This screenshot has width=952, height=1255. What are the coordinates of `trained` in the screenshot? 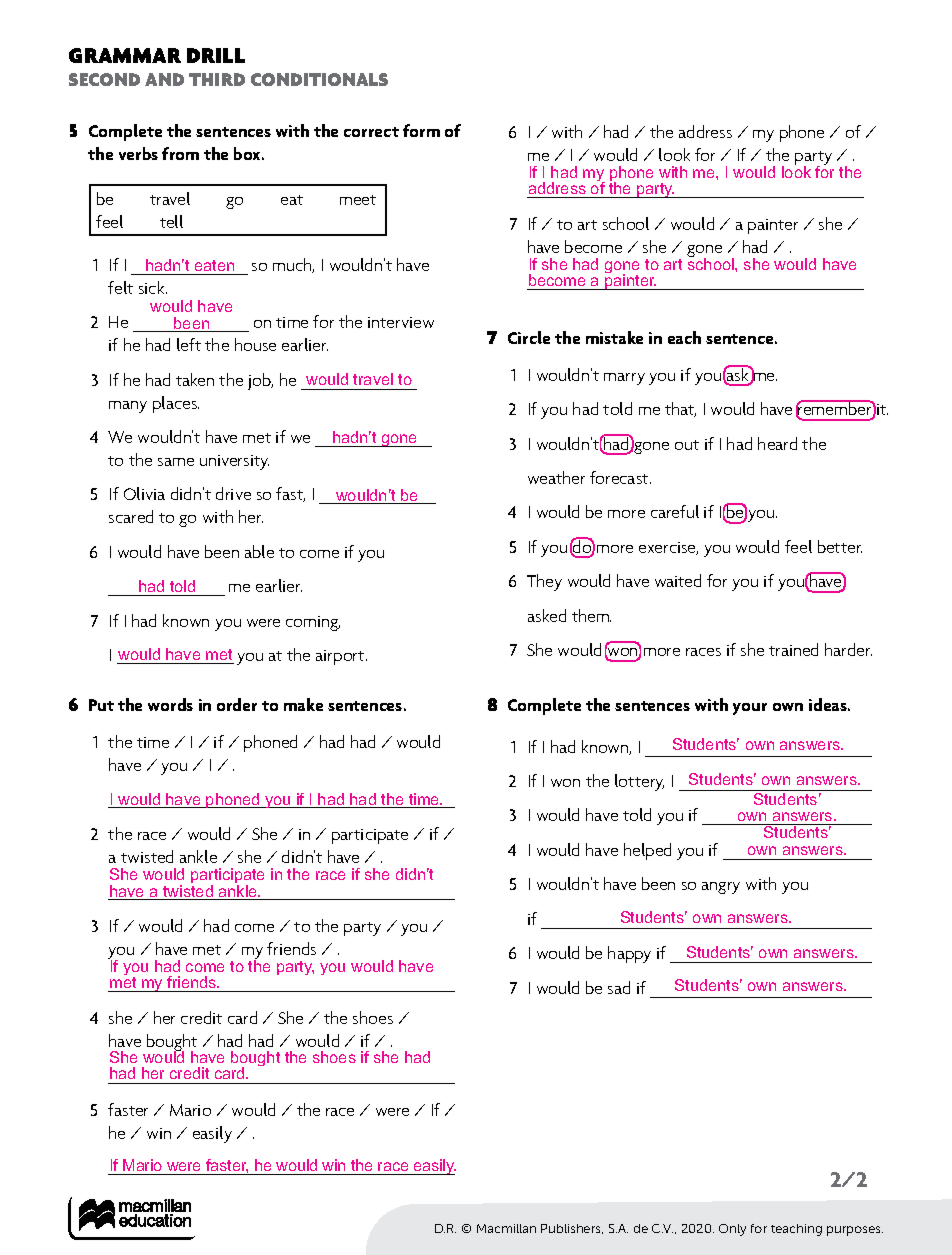 It's located at (793, 649).
